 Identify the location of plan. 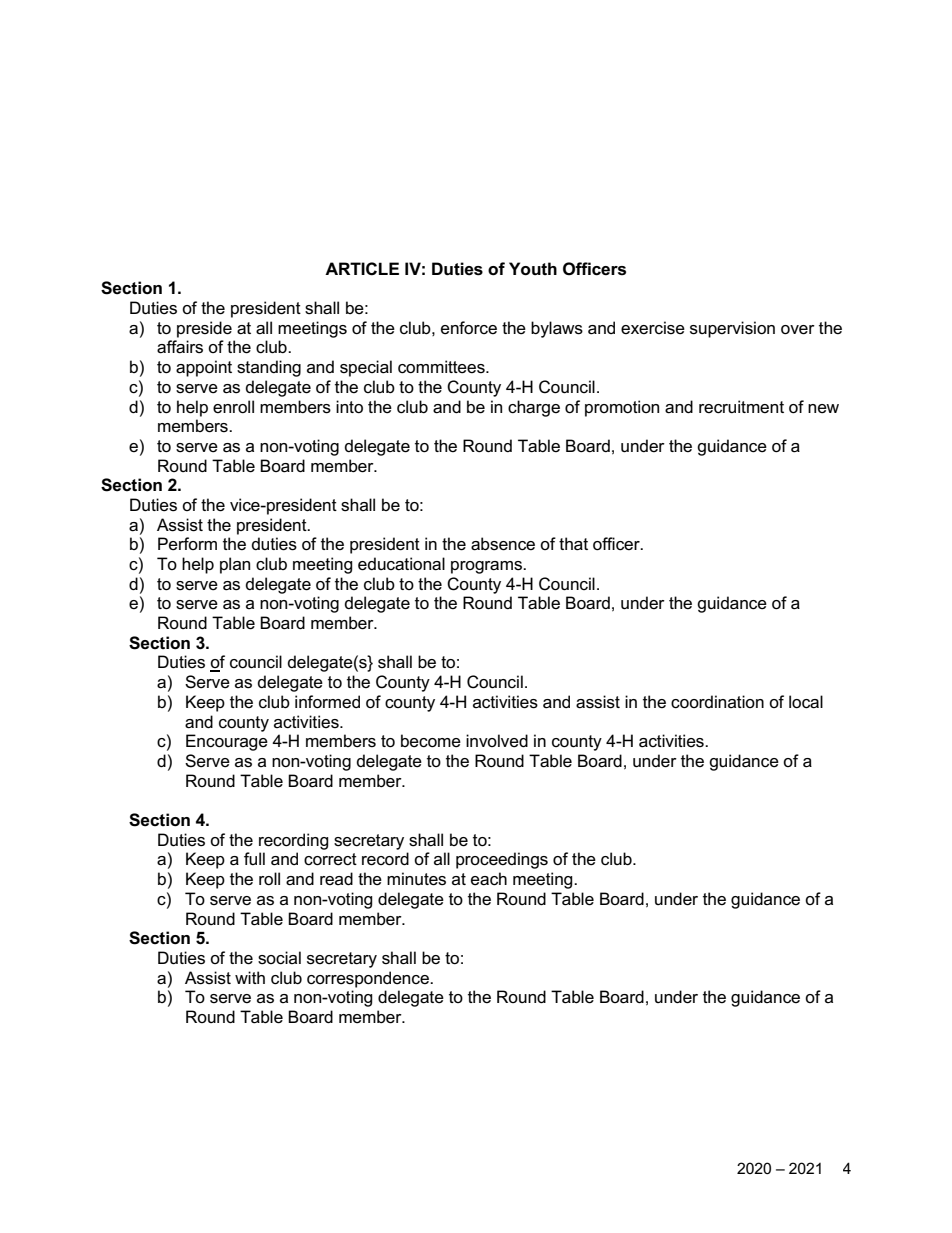
(235, 565).
